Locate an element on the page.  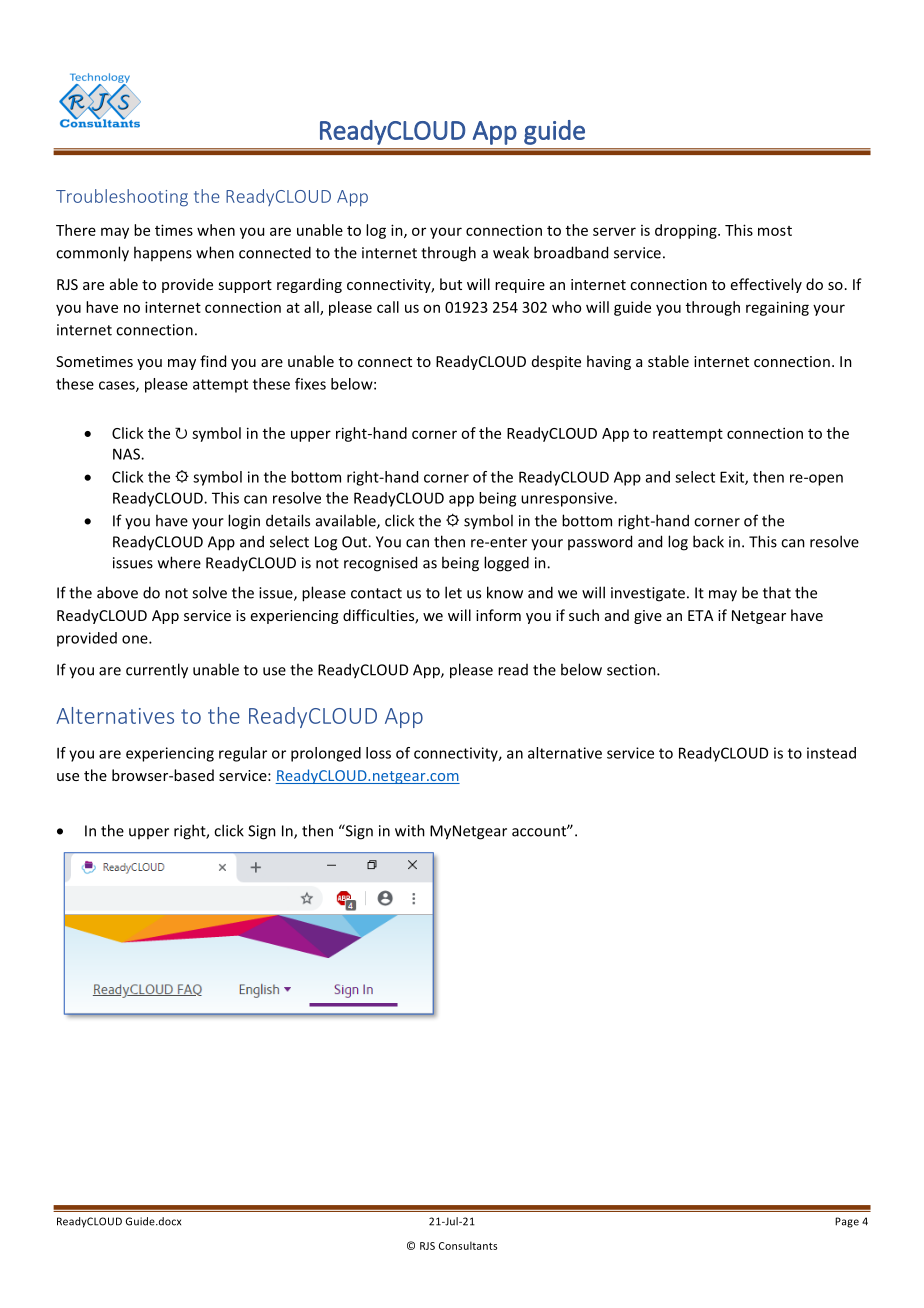
Consultants is located at coordinates (468, 1245).
